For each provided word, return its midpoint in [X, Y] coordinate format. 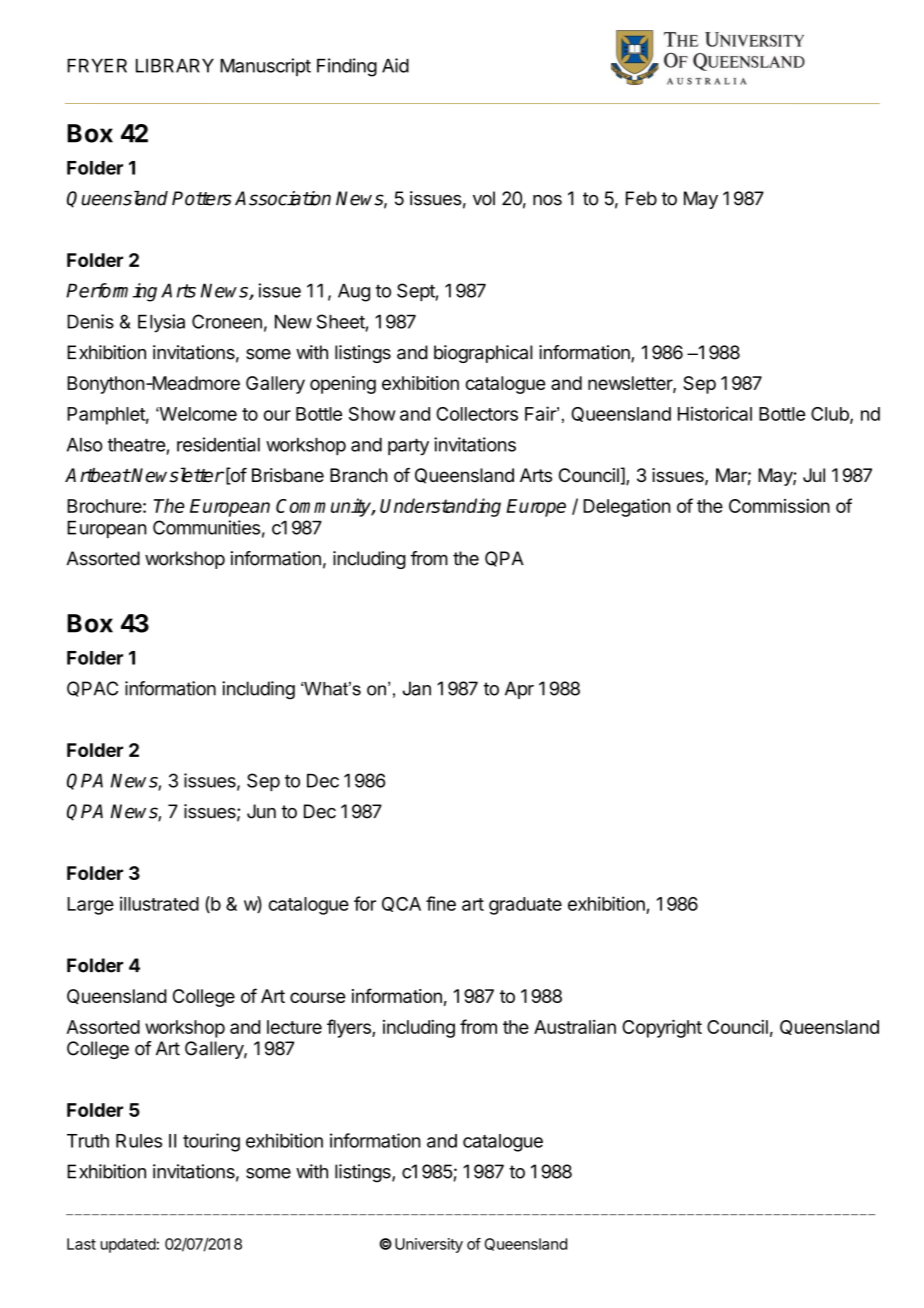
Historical [715, 413]
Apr [519, 690]
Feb [641, 198]
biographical [483, 354]
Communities [206, 527]
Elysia [161, 323]
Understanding [440, 507]
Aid [395, 65]
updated [128, 1245]
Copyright [662, 1028]
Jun [261, 811]
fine [441, 903]
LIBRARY [175, 66]
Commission [779, 506]
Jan [416, 688]
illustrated [159, 903]
